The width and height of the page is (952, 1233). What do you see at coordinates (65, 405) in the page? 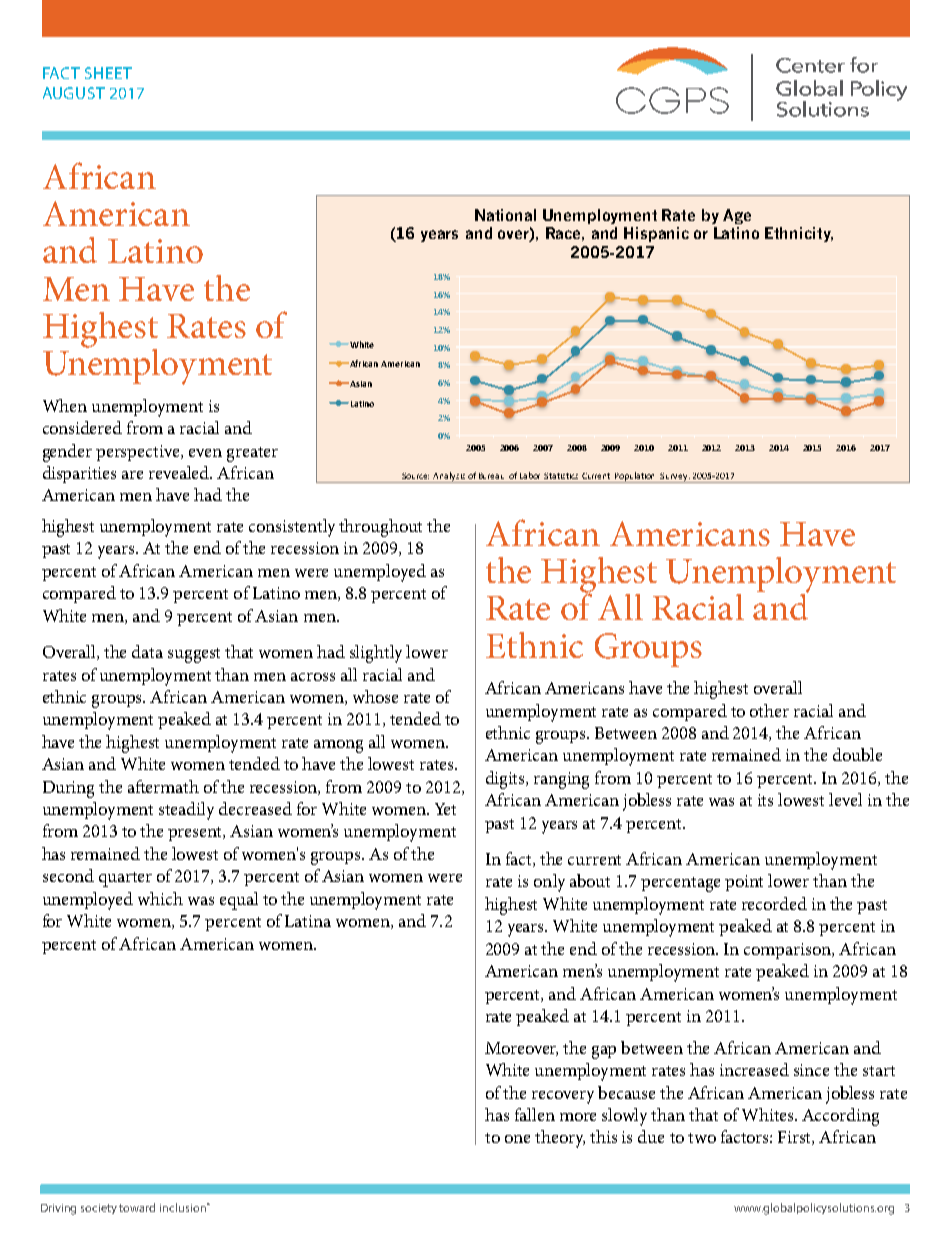
I see `When` at bounding box center [65, 405].
